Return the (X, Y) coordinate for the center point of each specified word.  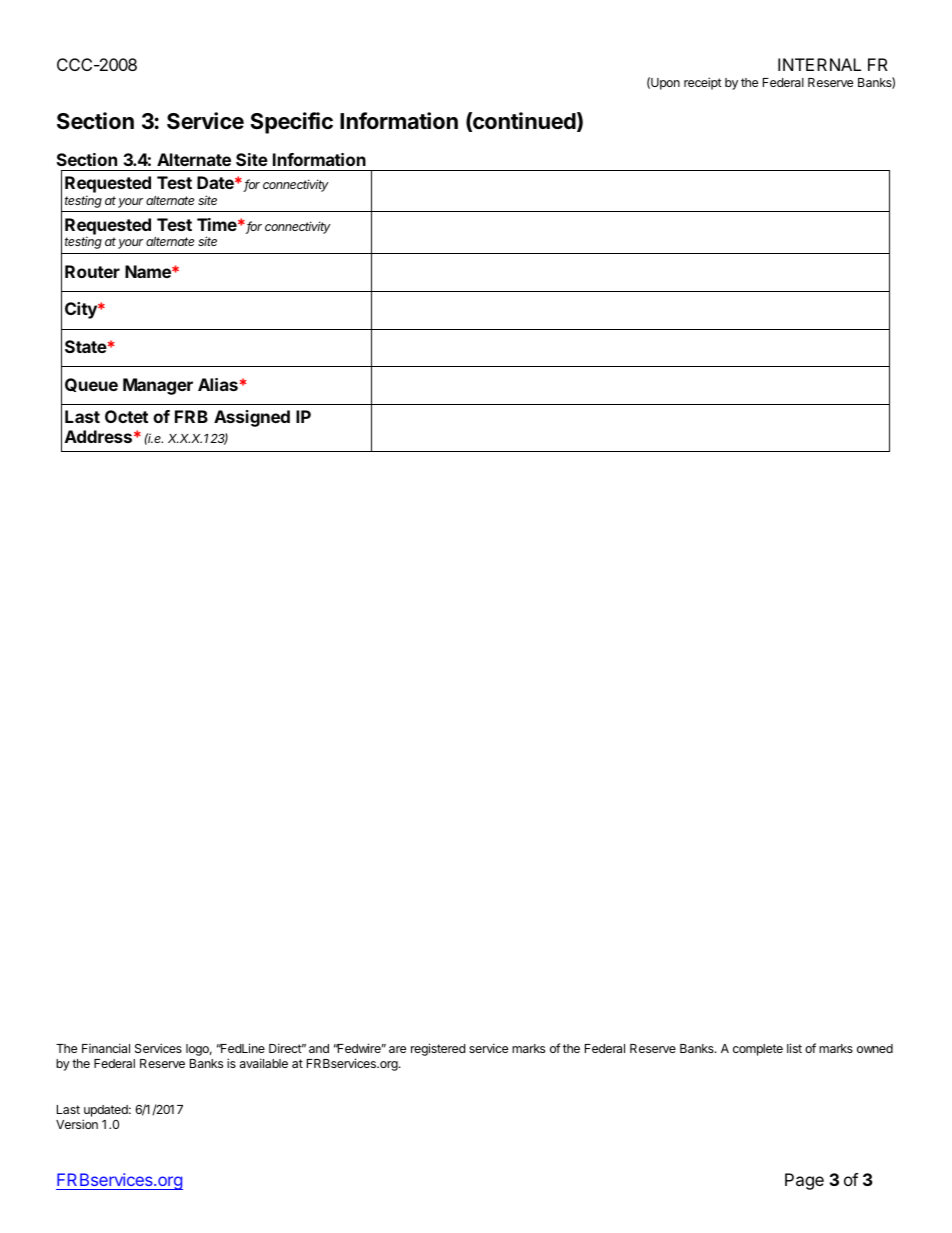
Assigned (252, 418)
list (794, 1048)
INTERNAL (819, 64)
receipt (703, 83)
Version (77, 1124)
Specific (291, 123)
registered (438, 1049)
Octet (126, 416)
